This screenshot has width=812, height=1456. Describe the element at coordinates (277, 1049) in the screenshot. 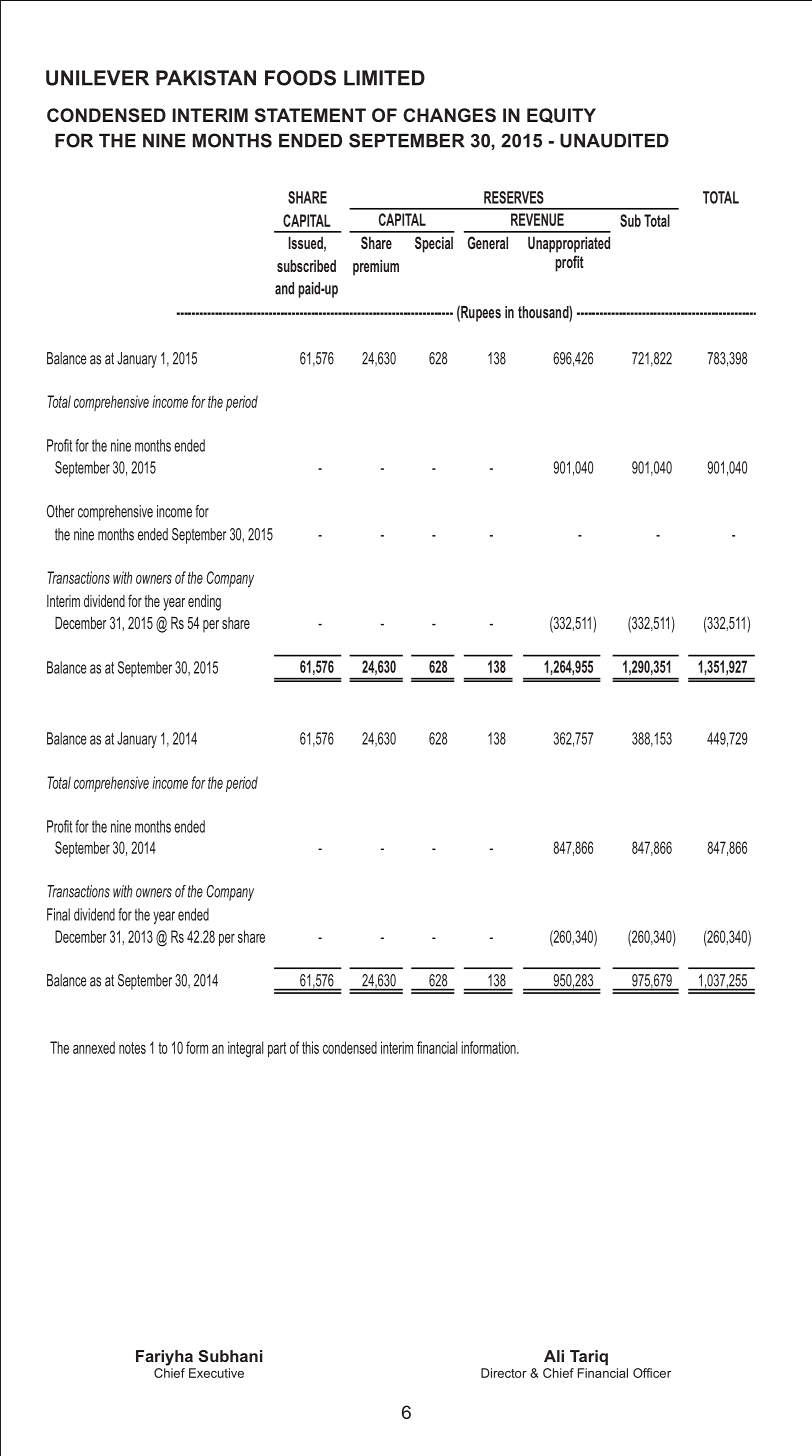

I see `part` at that location.
